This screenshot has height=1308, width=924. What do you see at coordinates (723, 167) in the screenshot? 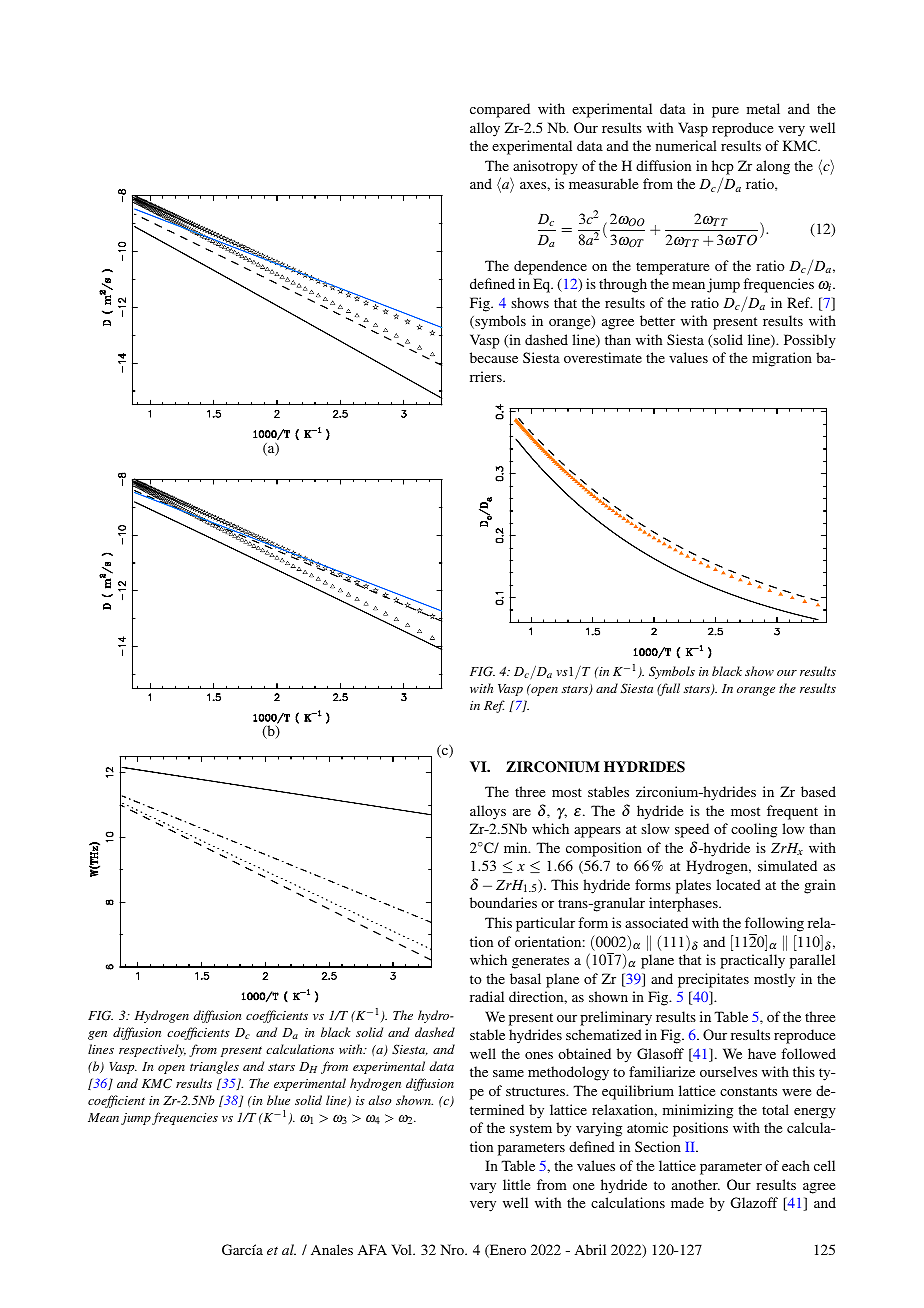
I see `hcp` at bounding box center [723, 167].
